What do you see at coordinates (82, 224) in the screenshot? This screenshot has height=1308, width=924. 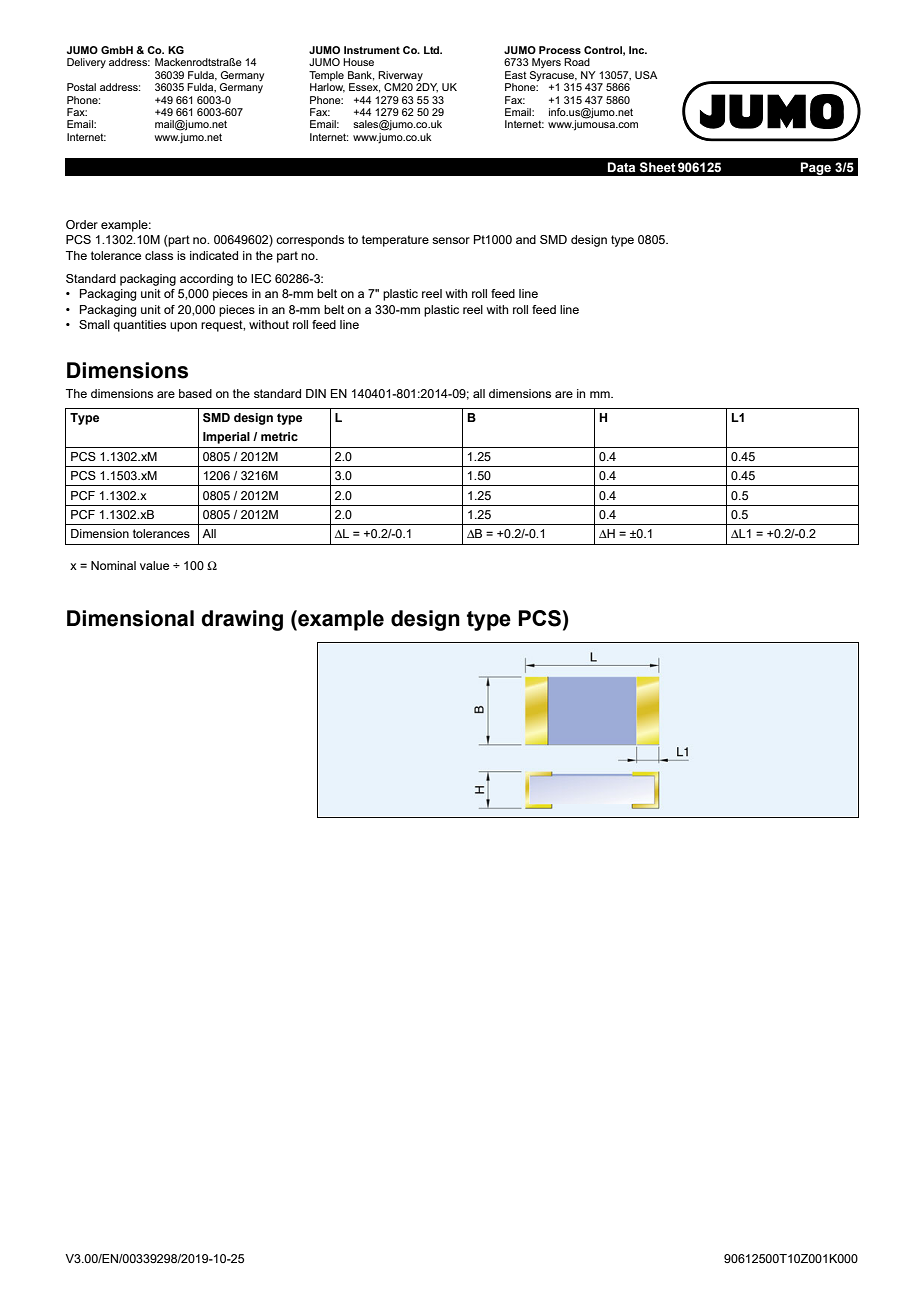 I see `Order` at bounding box center [82, 224].
